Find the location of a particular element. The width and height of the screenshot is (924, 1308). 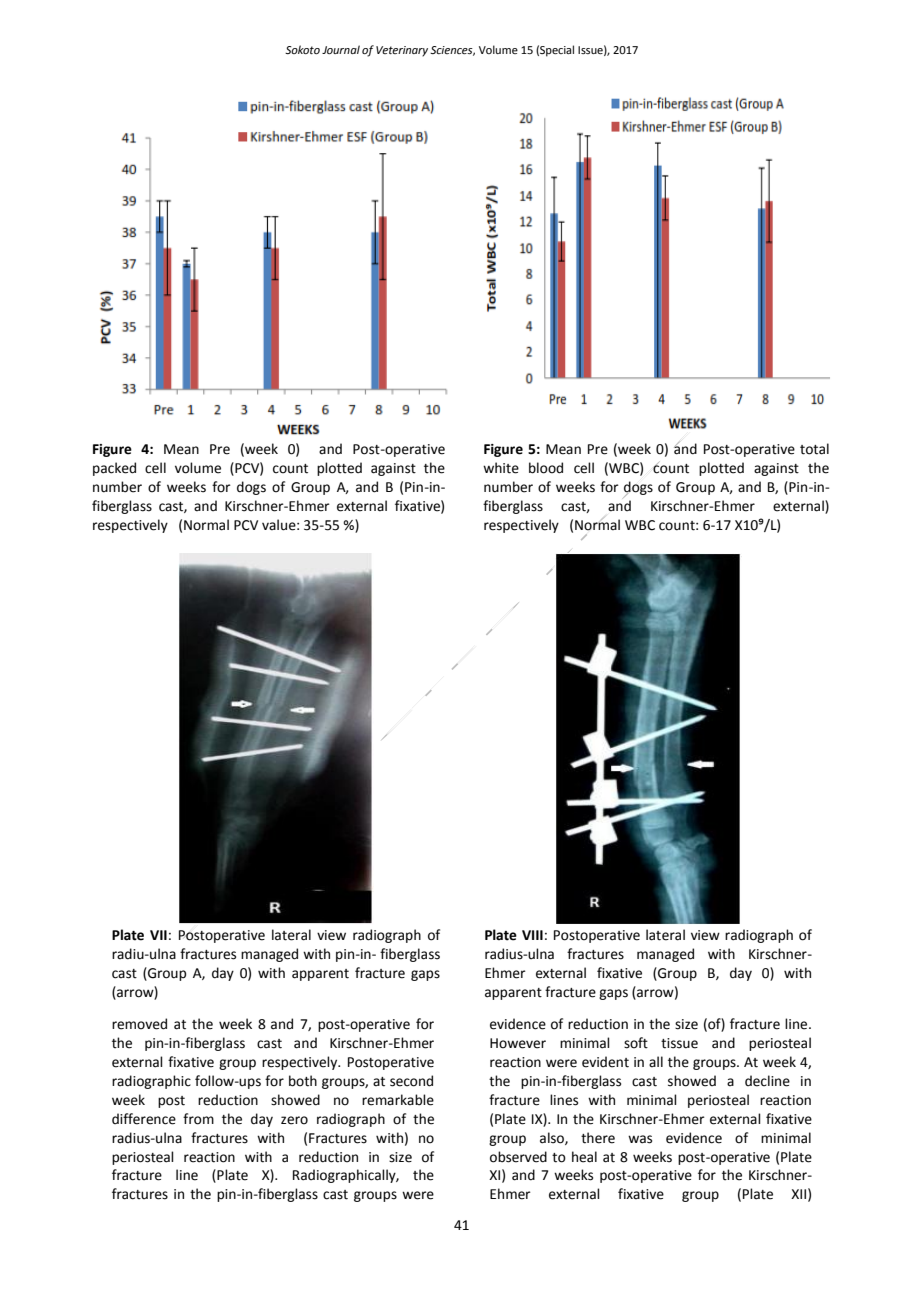

Journal is located at coordinates (341, 49).
